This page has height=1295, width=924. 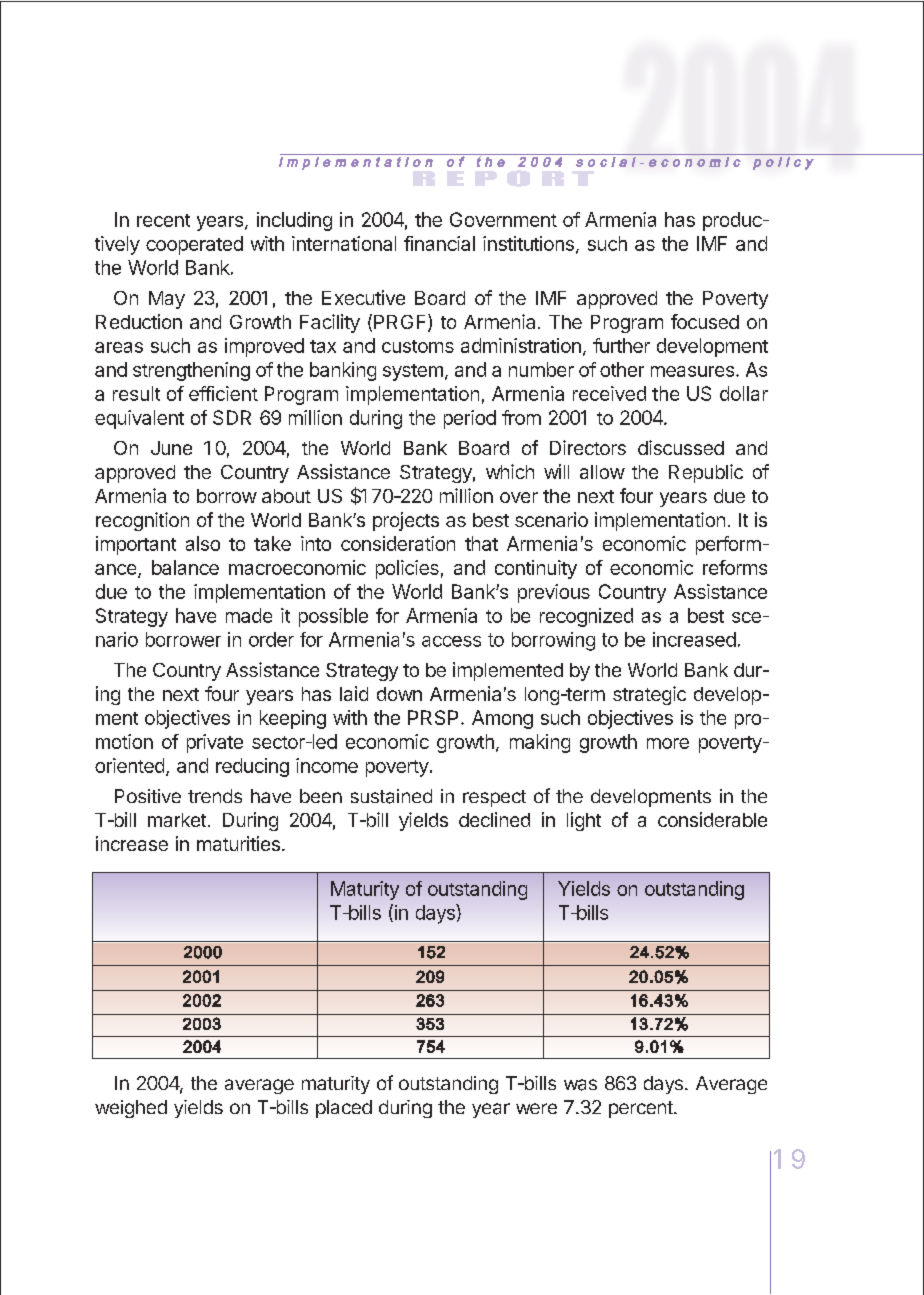 What do you see at coordinates (705, 321) in the page?
I see `focused` at bounding box center [705, 321].
